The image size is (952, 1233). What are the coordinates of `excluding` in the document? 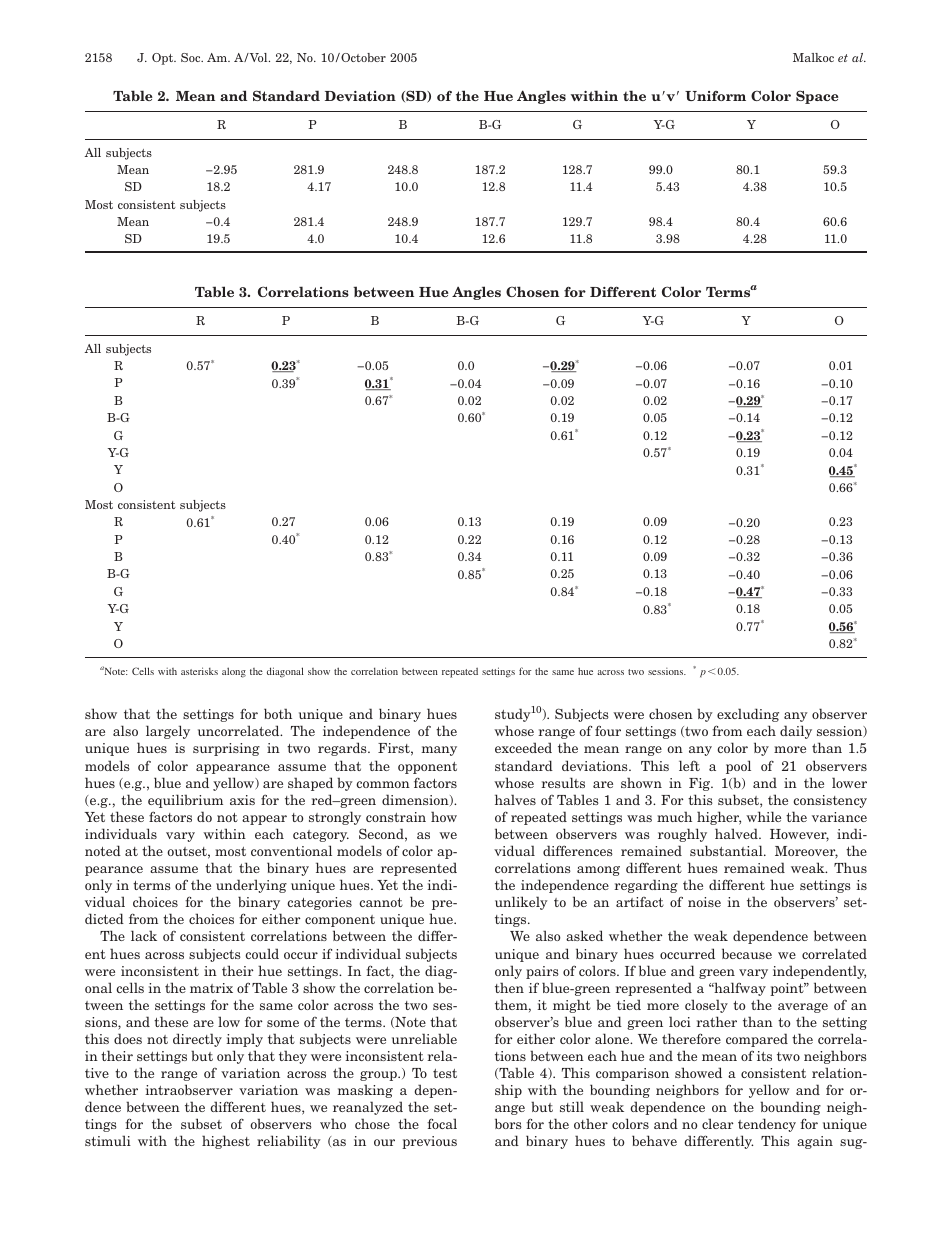 It's located at (748, 715).
